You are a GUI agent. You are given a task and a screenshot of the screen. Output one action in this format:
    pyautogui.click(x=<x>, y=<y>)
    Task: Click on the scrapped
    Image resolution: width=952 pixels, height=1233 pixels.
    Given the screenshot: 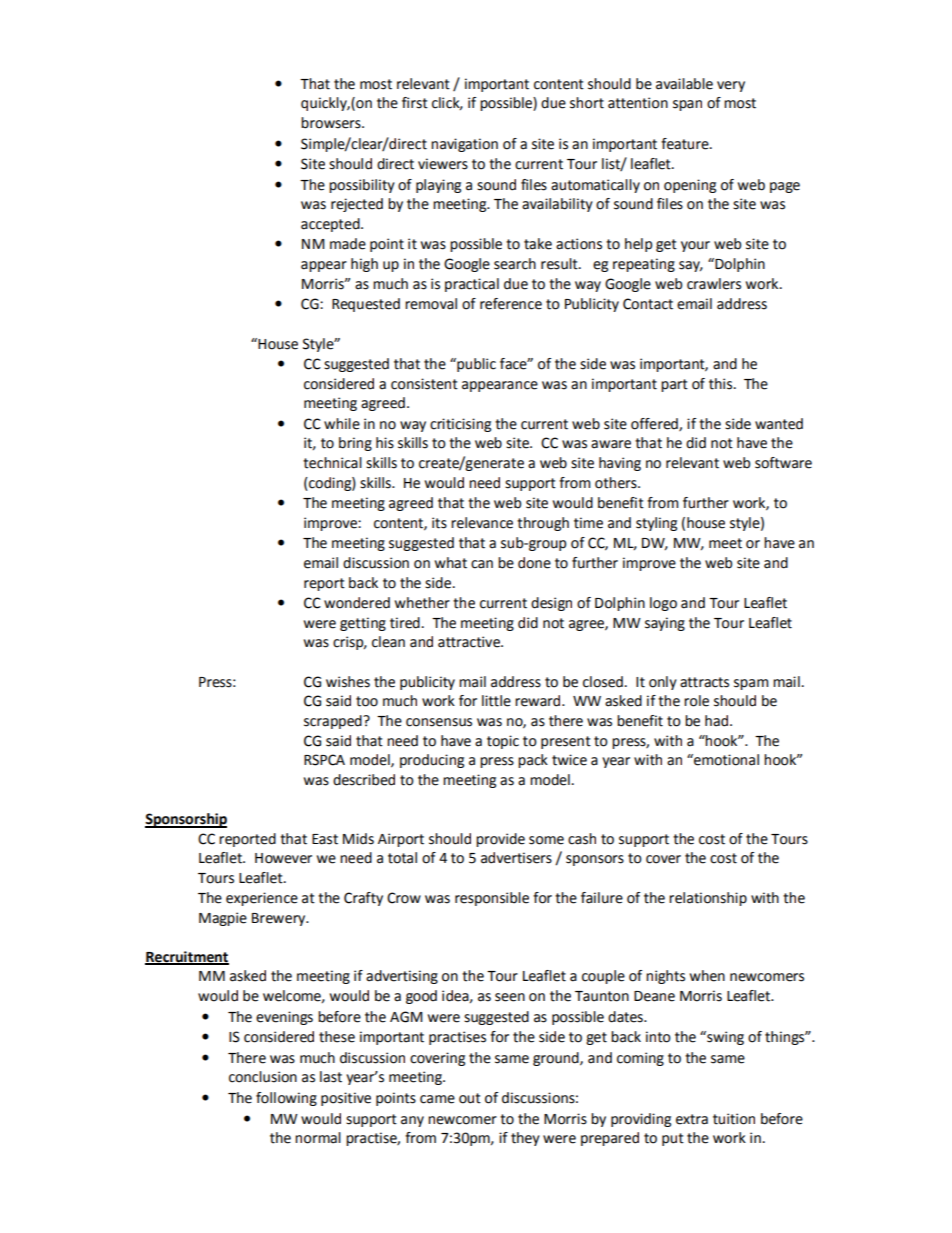 What is the action you would take?
    pyautogui.click(x=334, y=722)
